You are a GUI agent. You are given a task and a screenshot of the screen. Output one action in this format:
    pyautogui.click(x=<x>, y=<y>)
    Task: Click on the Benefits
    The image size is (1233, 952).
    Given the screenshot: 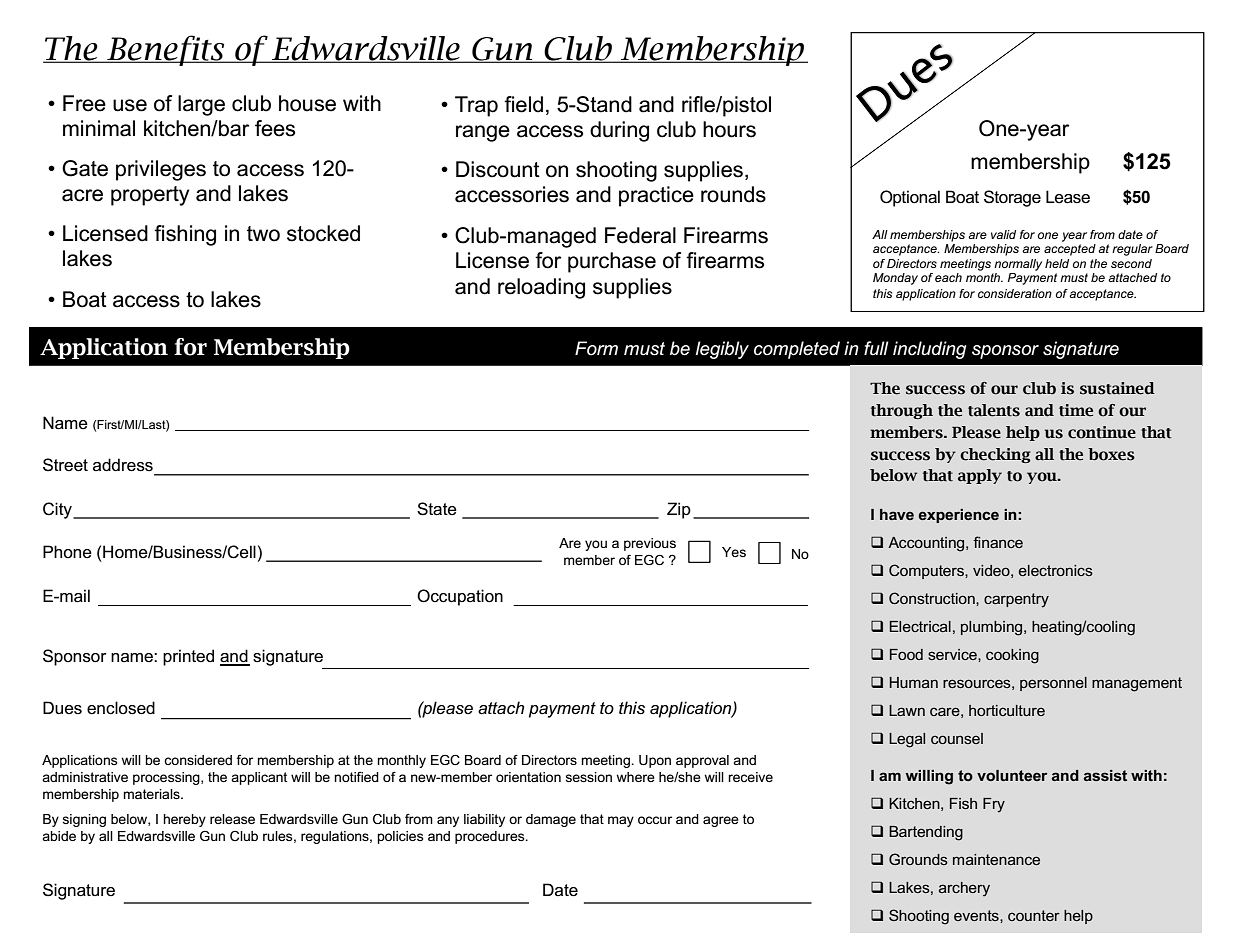 What is the action you would take?
    pyautogui.click(x=166, y=50)
